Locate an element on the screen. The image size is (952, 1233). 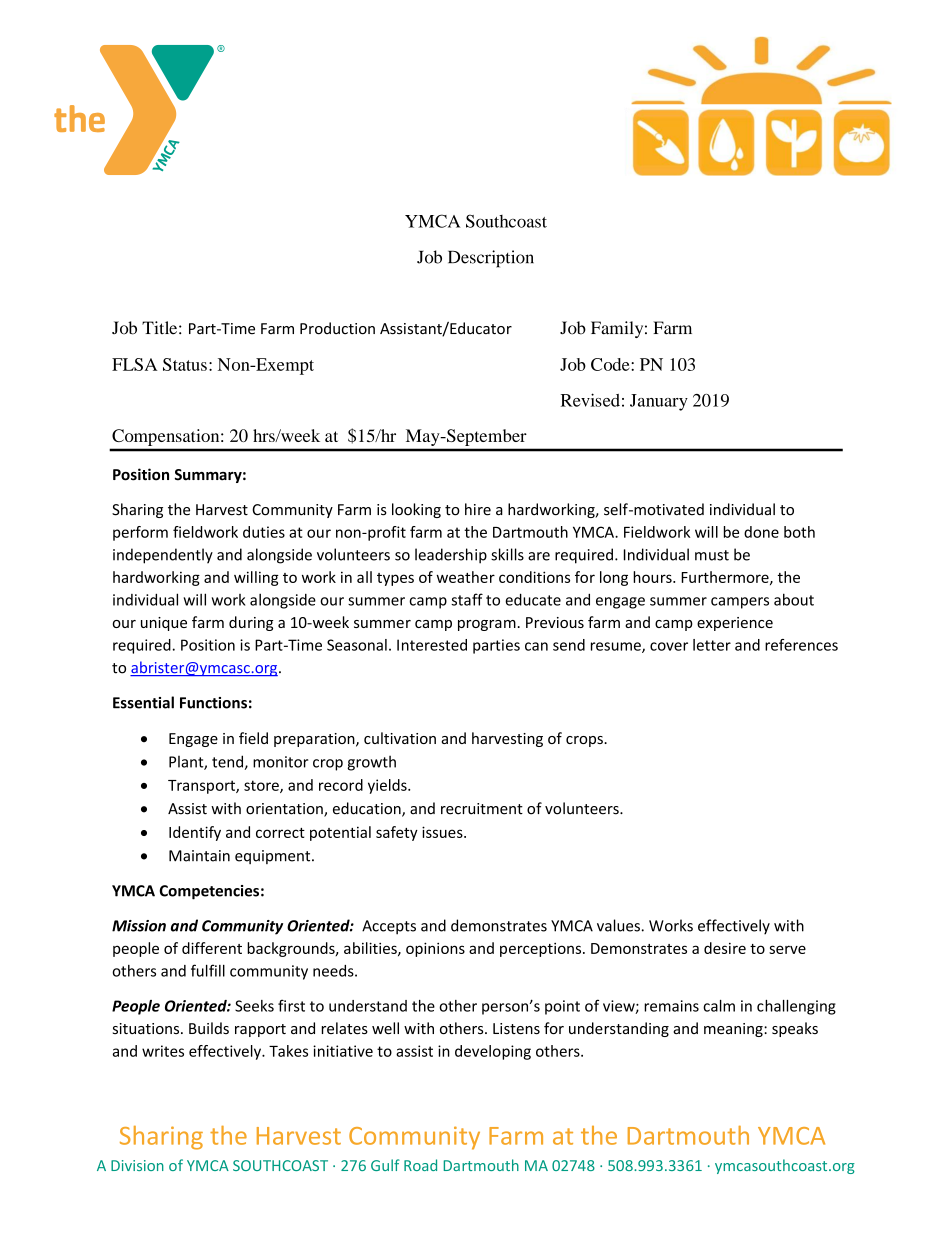
Road is located at coordinates (420, 1165).
